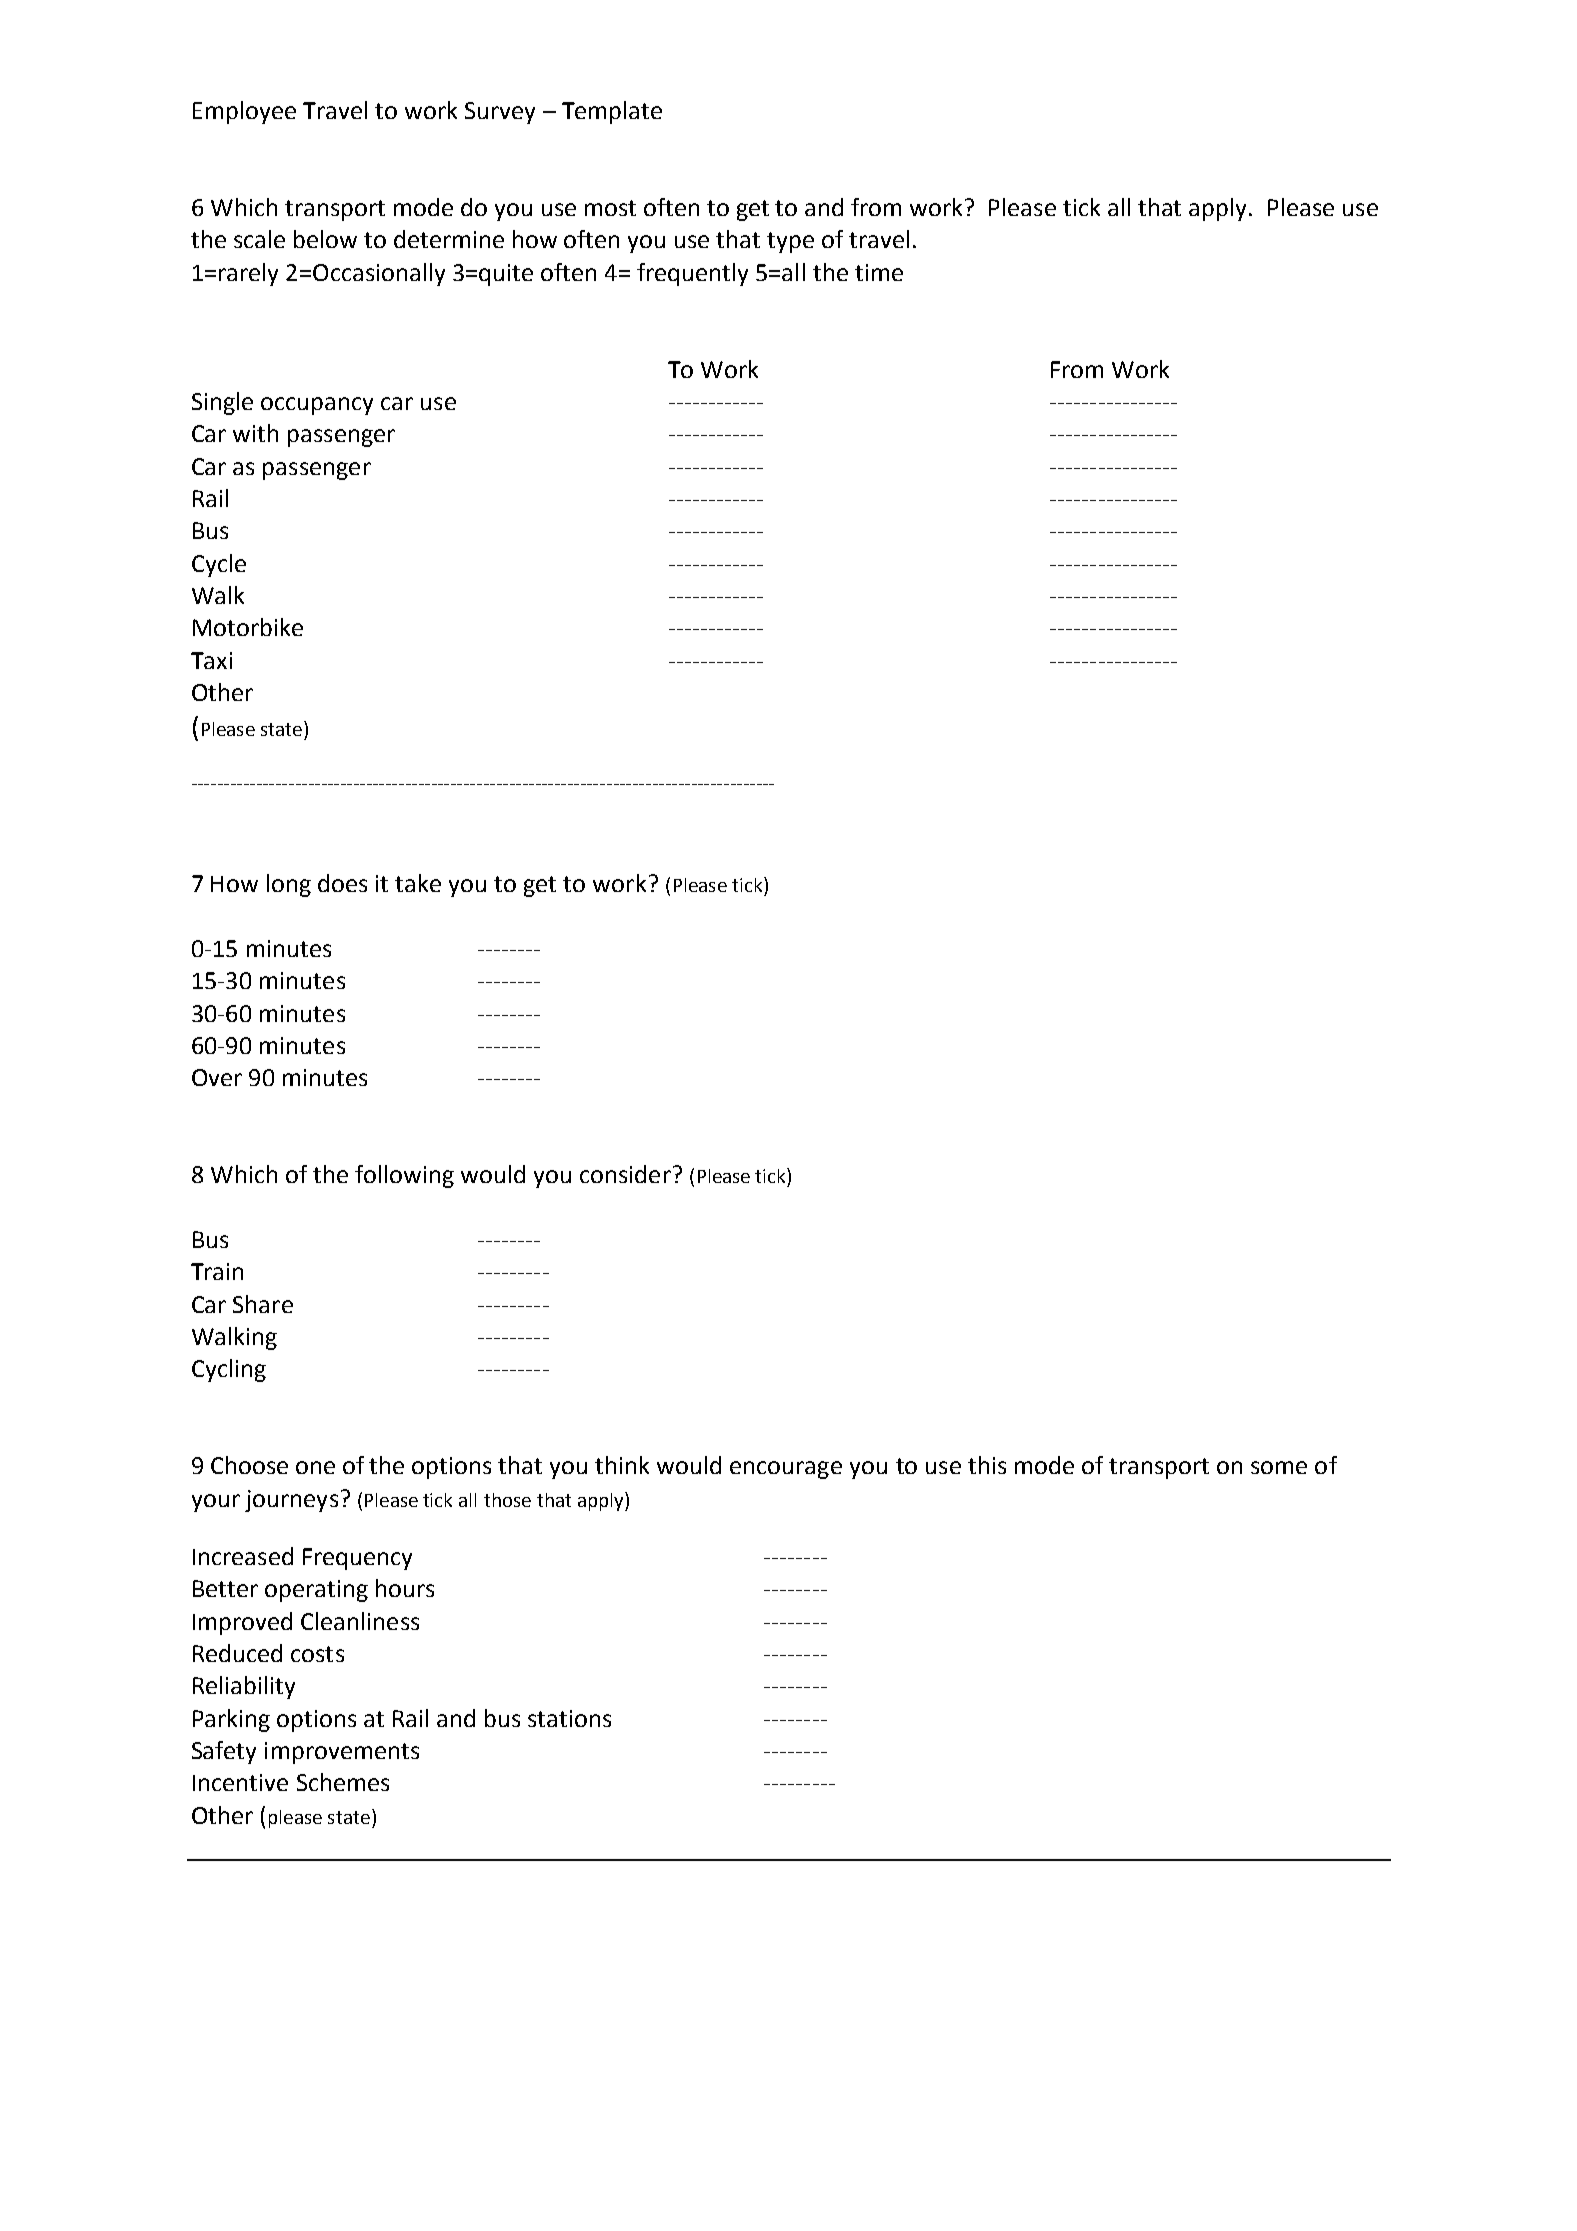 The image size is (1577, 2231). I want to click on most, so click(610, 208).
